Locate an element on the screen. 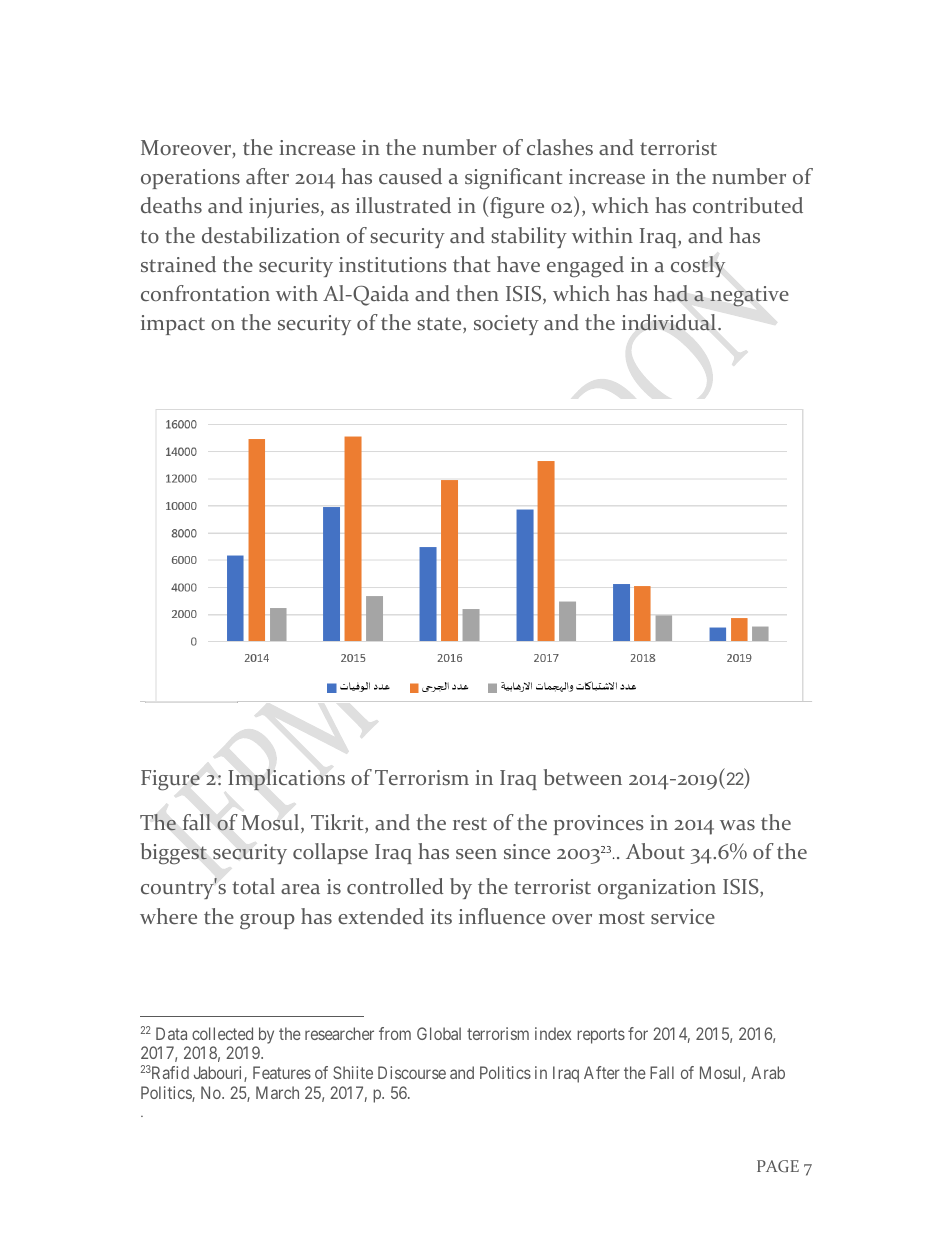 The height and width of the screenshot is (1233, 952). individual is located at coordinates (670, 322).
